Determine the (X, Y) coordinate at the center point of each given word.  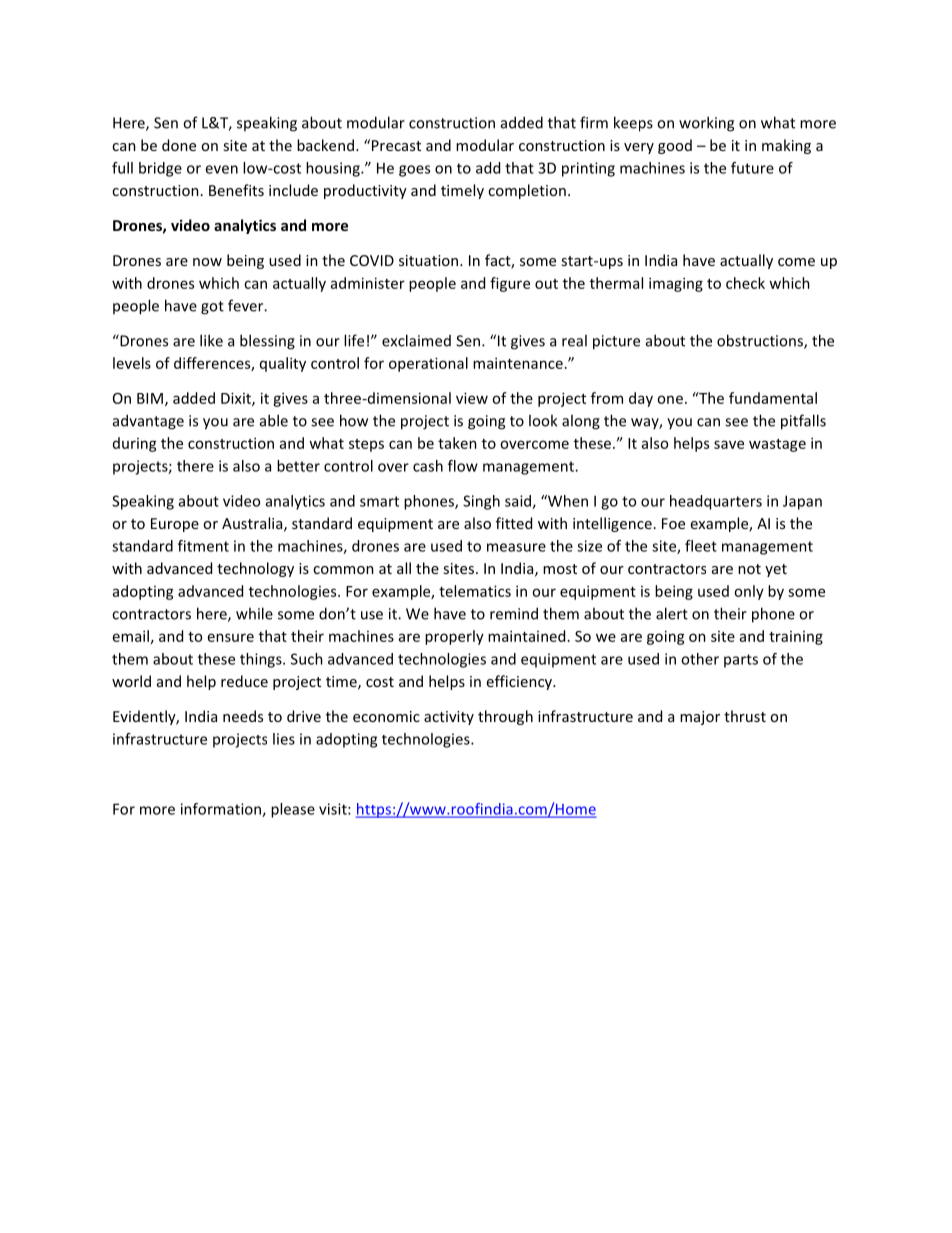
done (179, 145)
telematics (475, 591)
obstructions (761, 341)
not (749, 569)
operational (428, 364)
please (293, 810)
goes (414, 171)
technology (255, 569)
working (706, 124)
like (211, 340)
